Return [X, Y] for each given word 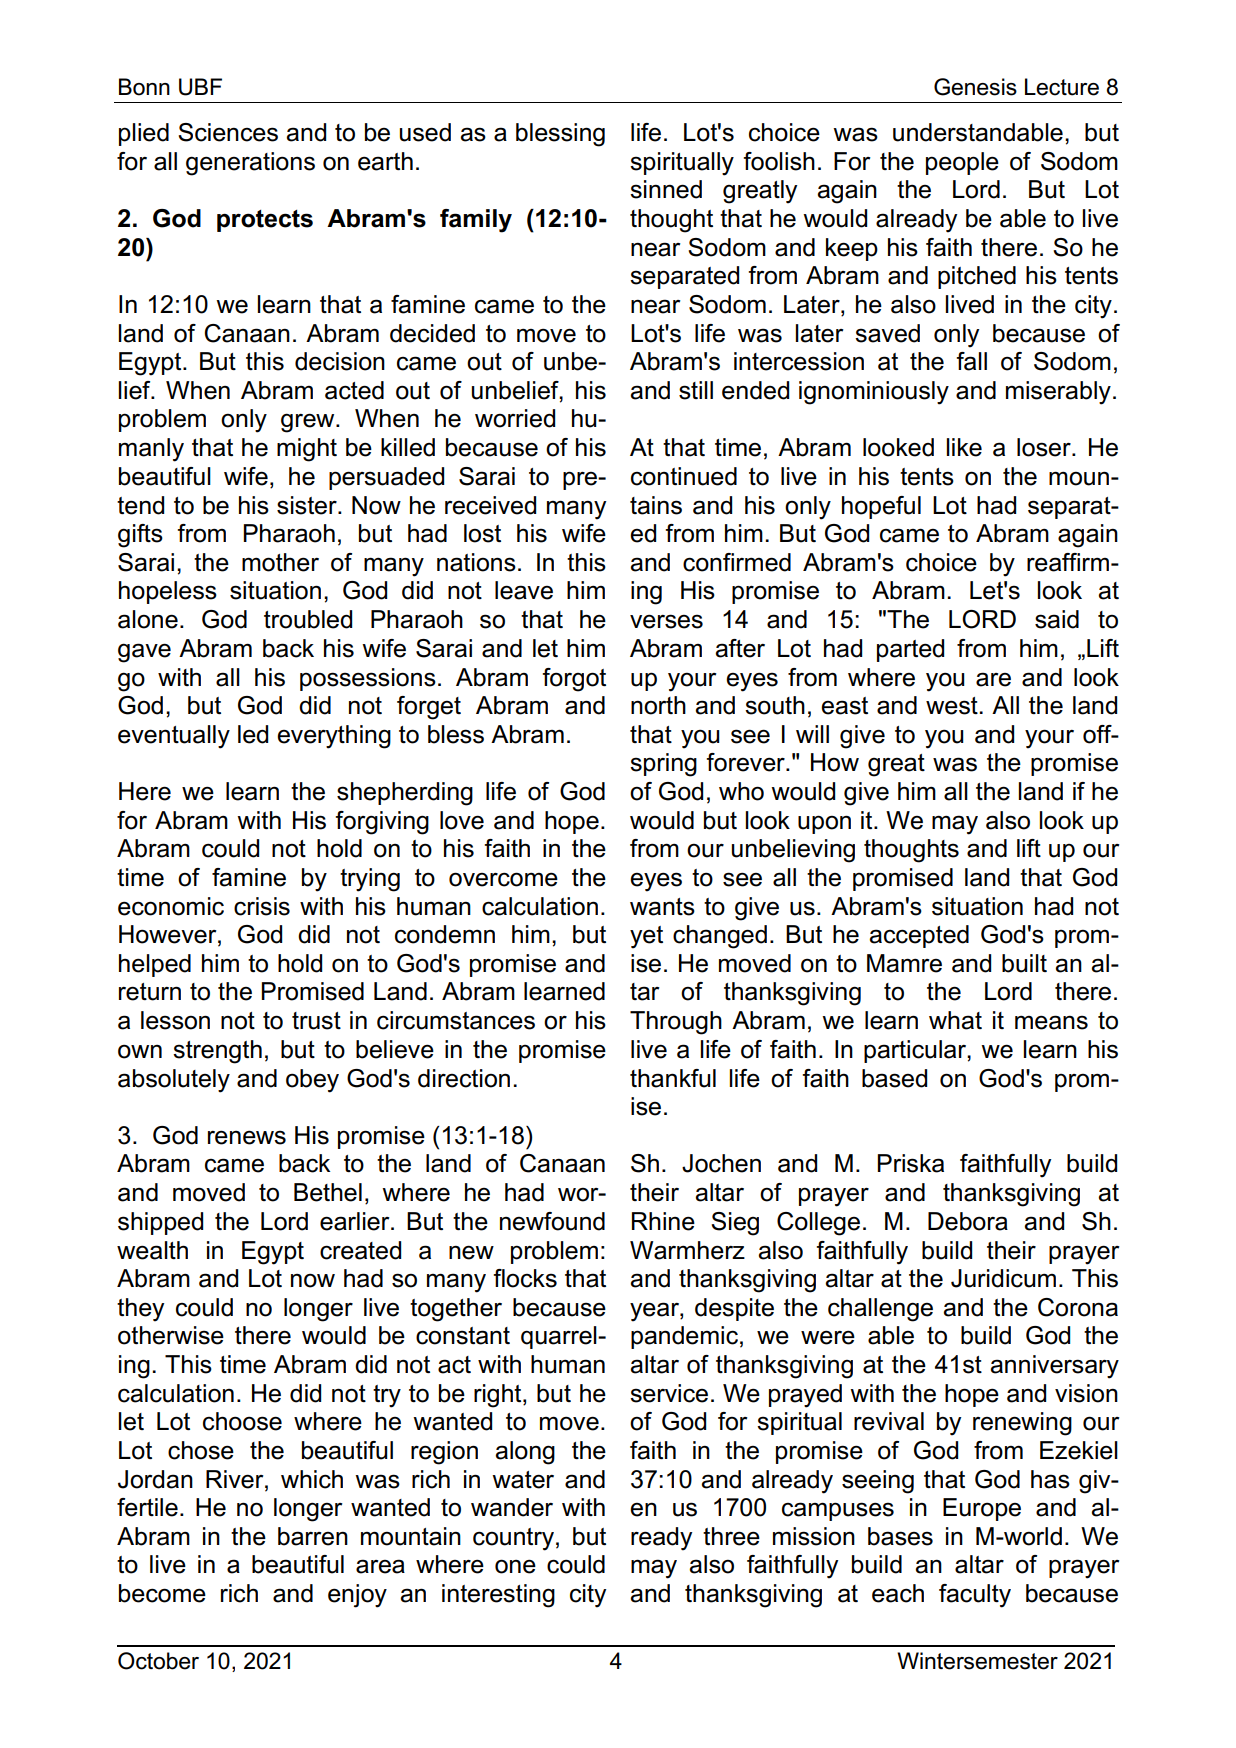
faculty [975, 1596]
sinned [666, 189]
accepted [919, 936]
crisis [262, 906]
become [162, 1593]
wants [662, 907]
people [962, 163]
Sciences [228, 132]
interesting [498, 1596]
